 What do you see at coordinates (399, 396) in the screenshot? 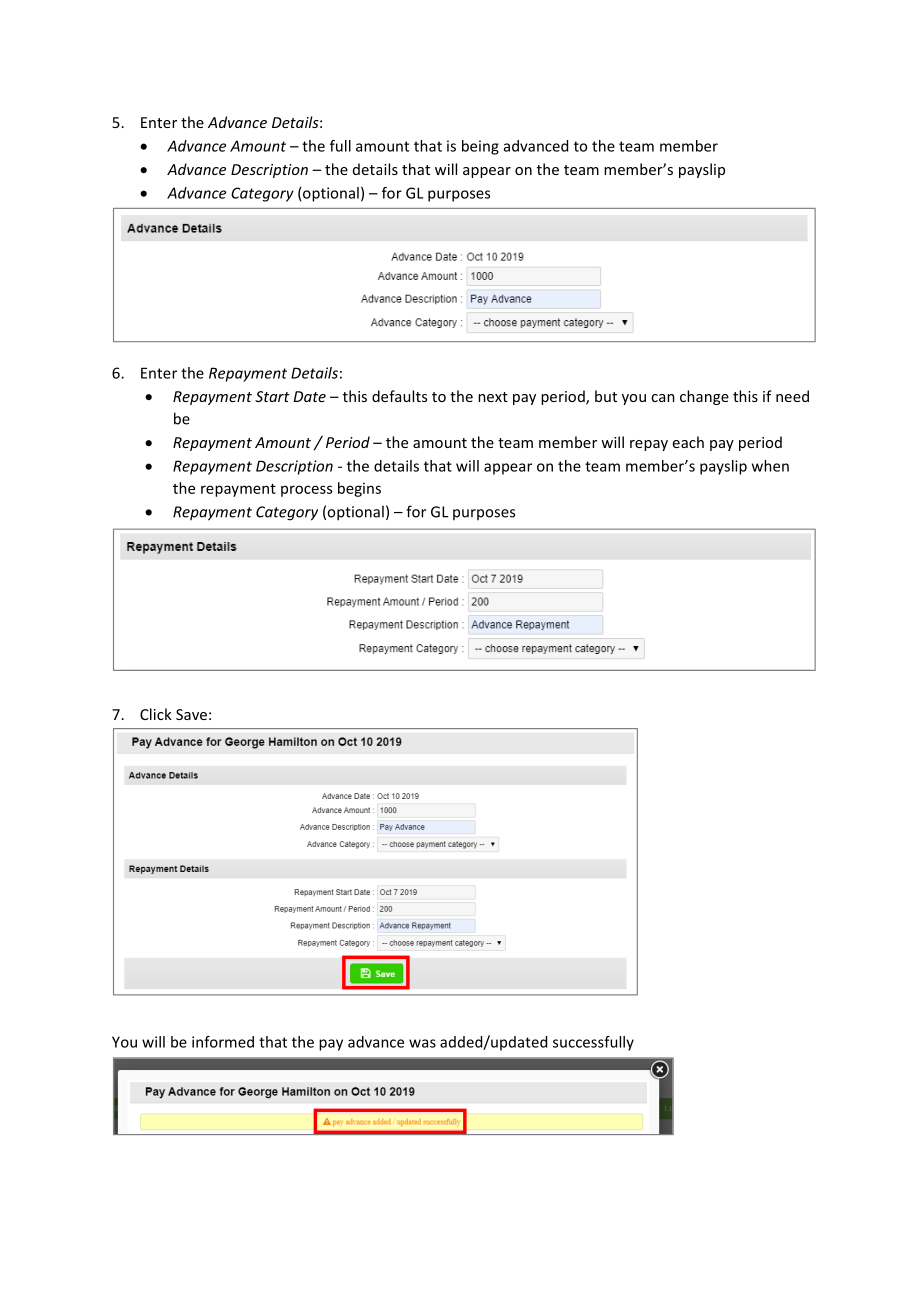
I see `defaults` at bounding box center [399, 396].
